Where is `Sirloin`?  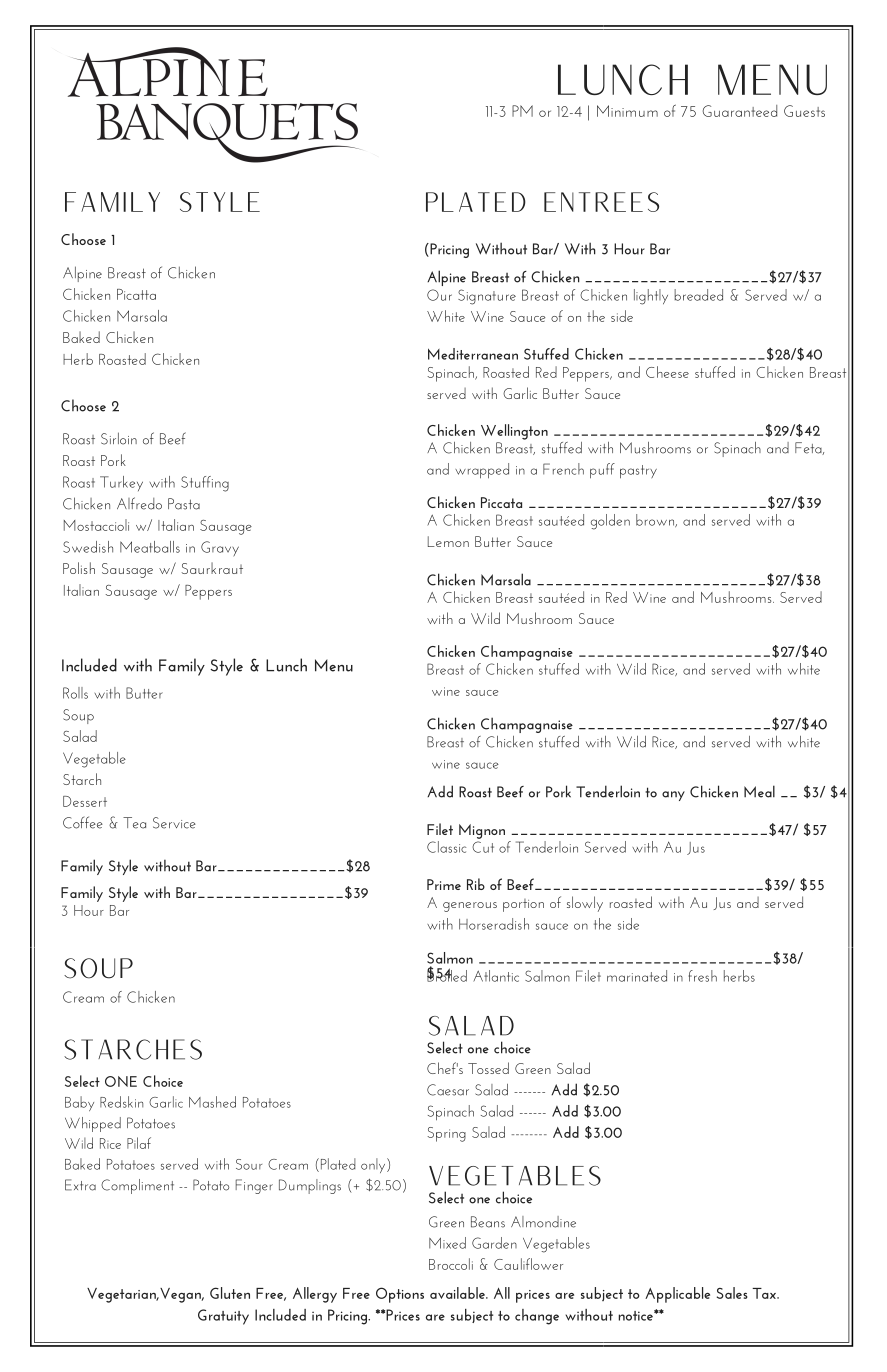
Sirloin is located at coordinates (119, 438).
